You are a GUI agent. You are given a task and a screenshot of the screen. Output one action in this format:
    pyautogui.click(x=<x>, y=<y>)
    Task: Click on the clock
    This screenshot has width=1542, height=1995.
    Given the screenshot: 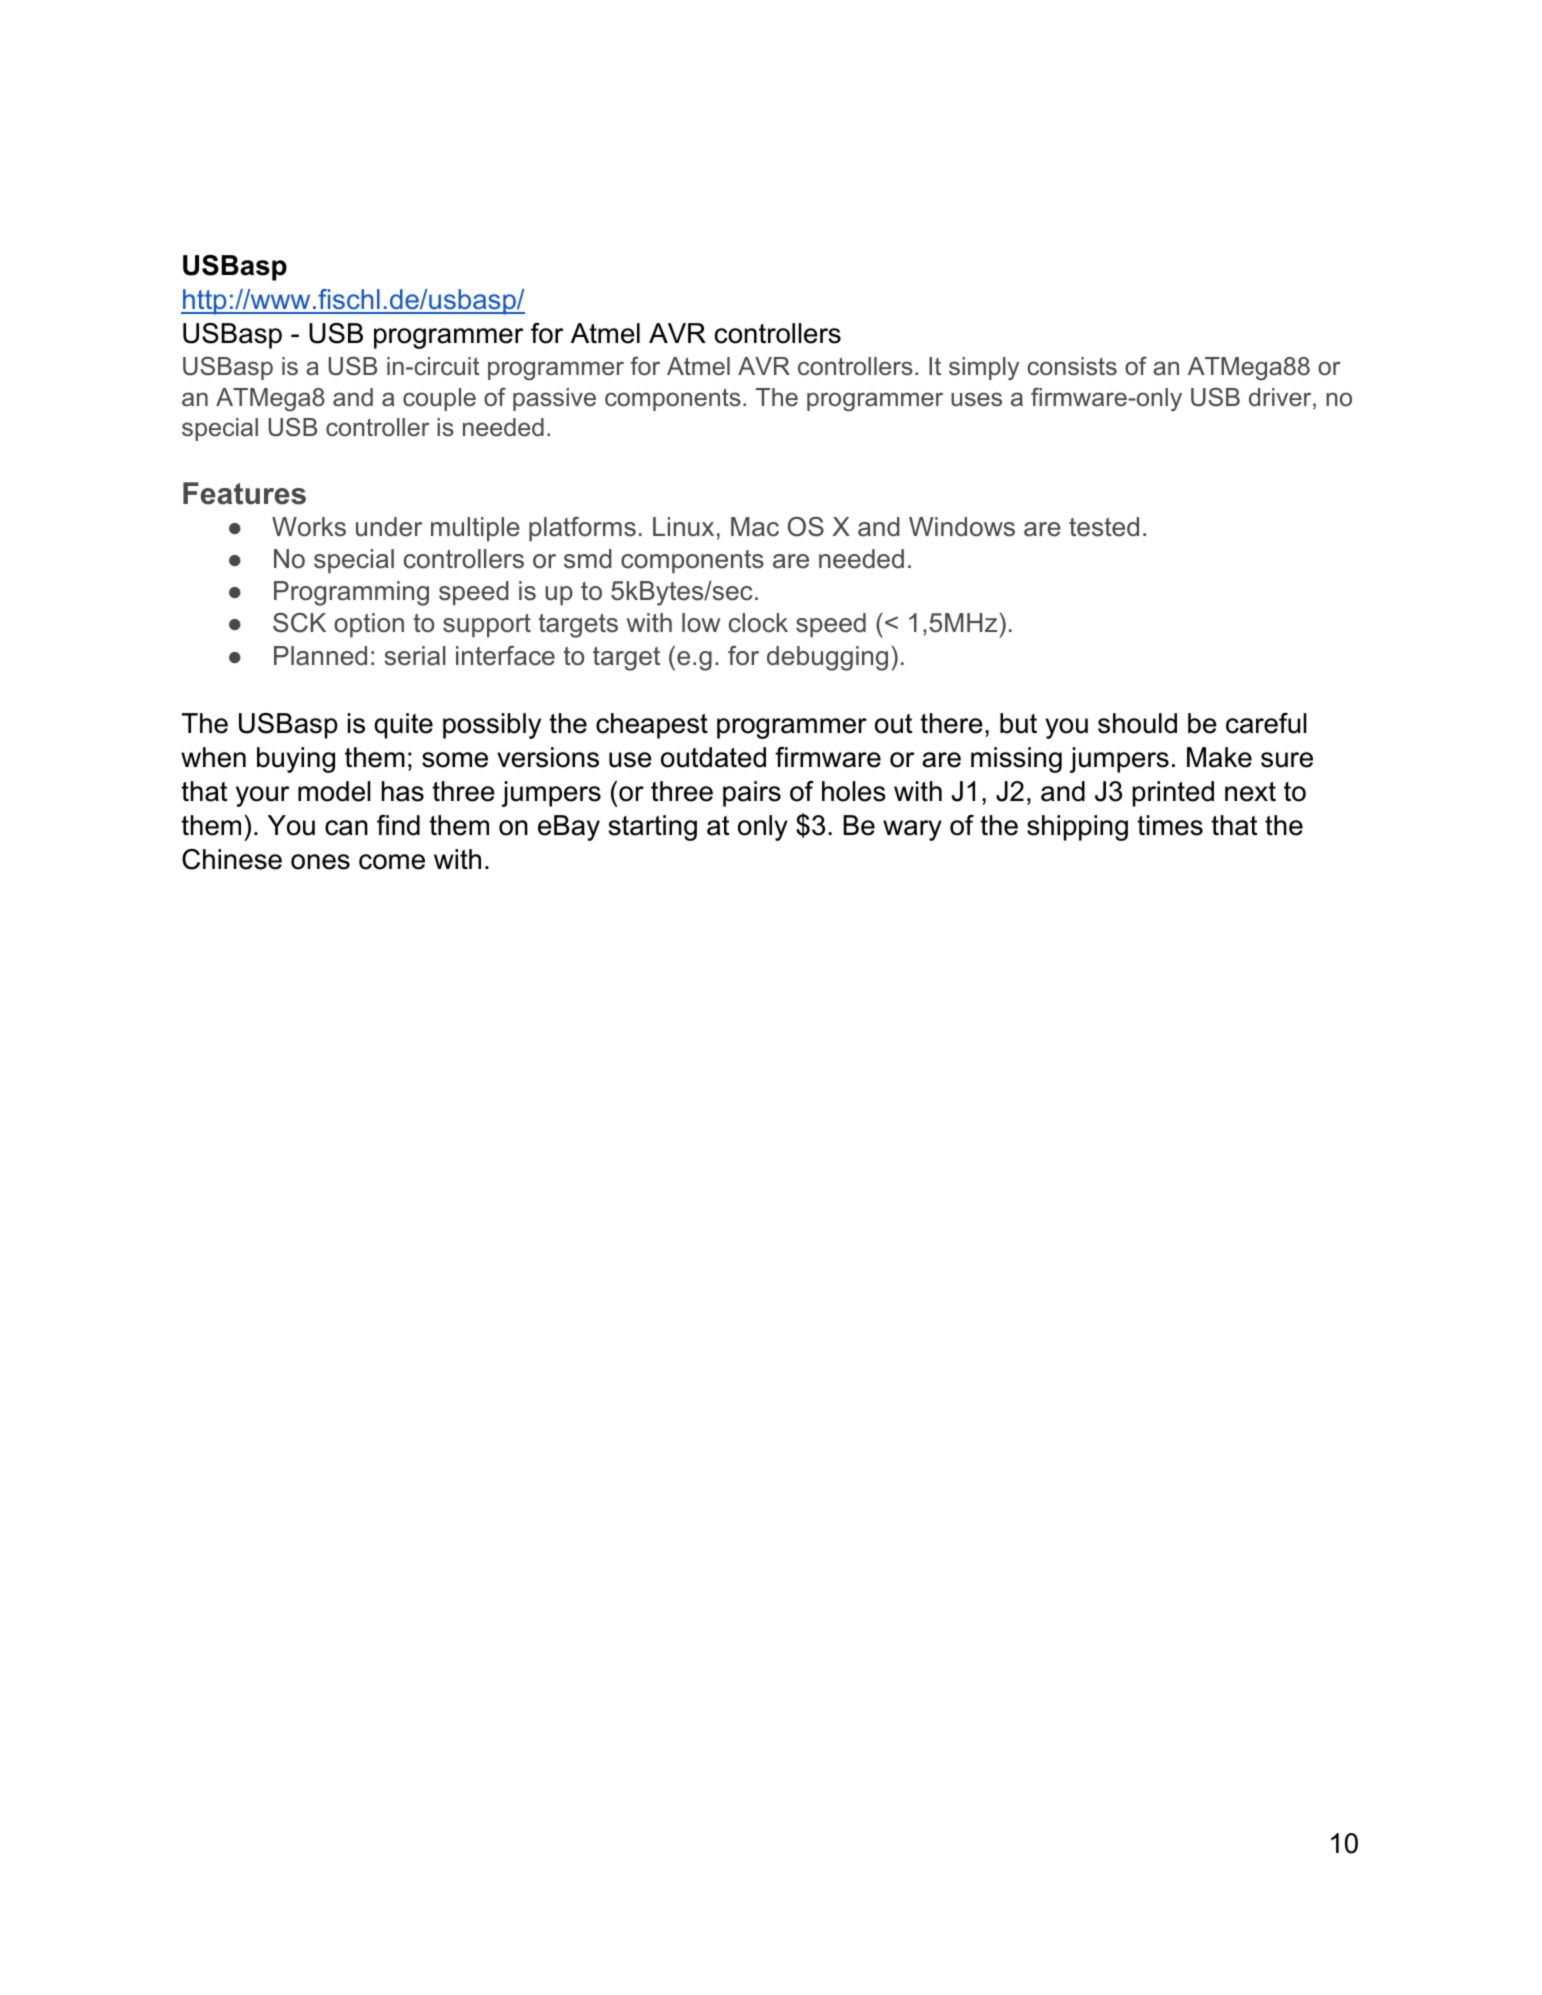 What is the action you would take?
    pyautogui.click(x=758, y=623)
